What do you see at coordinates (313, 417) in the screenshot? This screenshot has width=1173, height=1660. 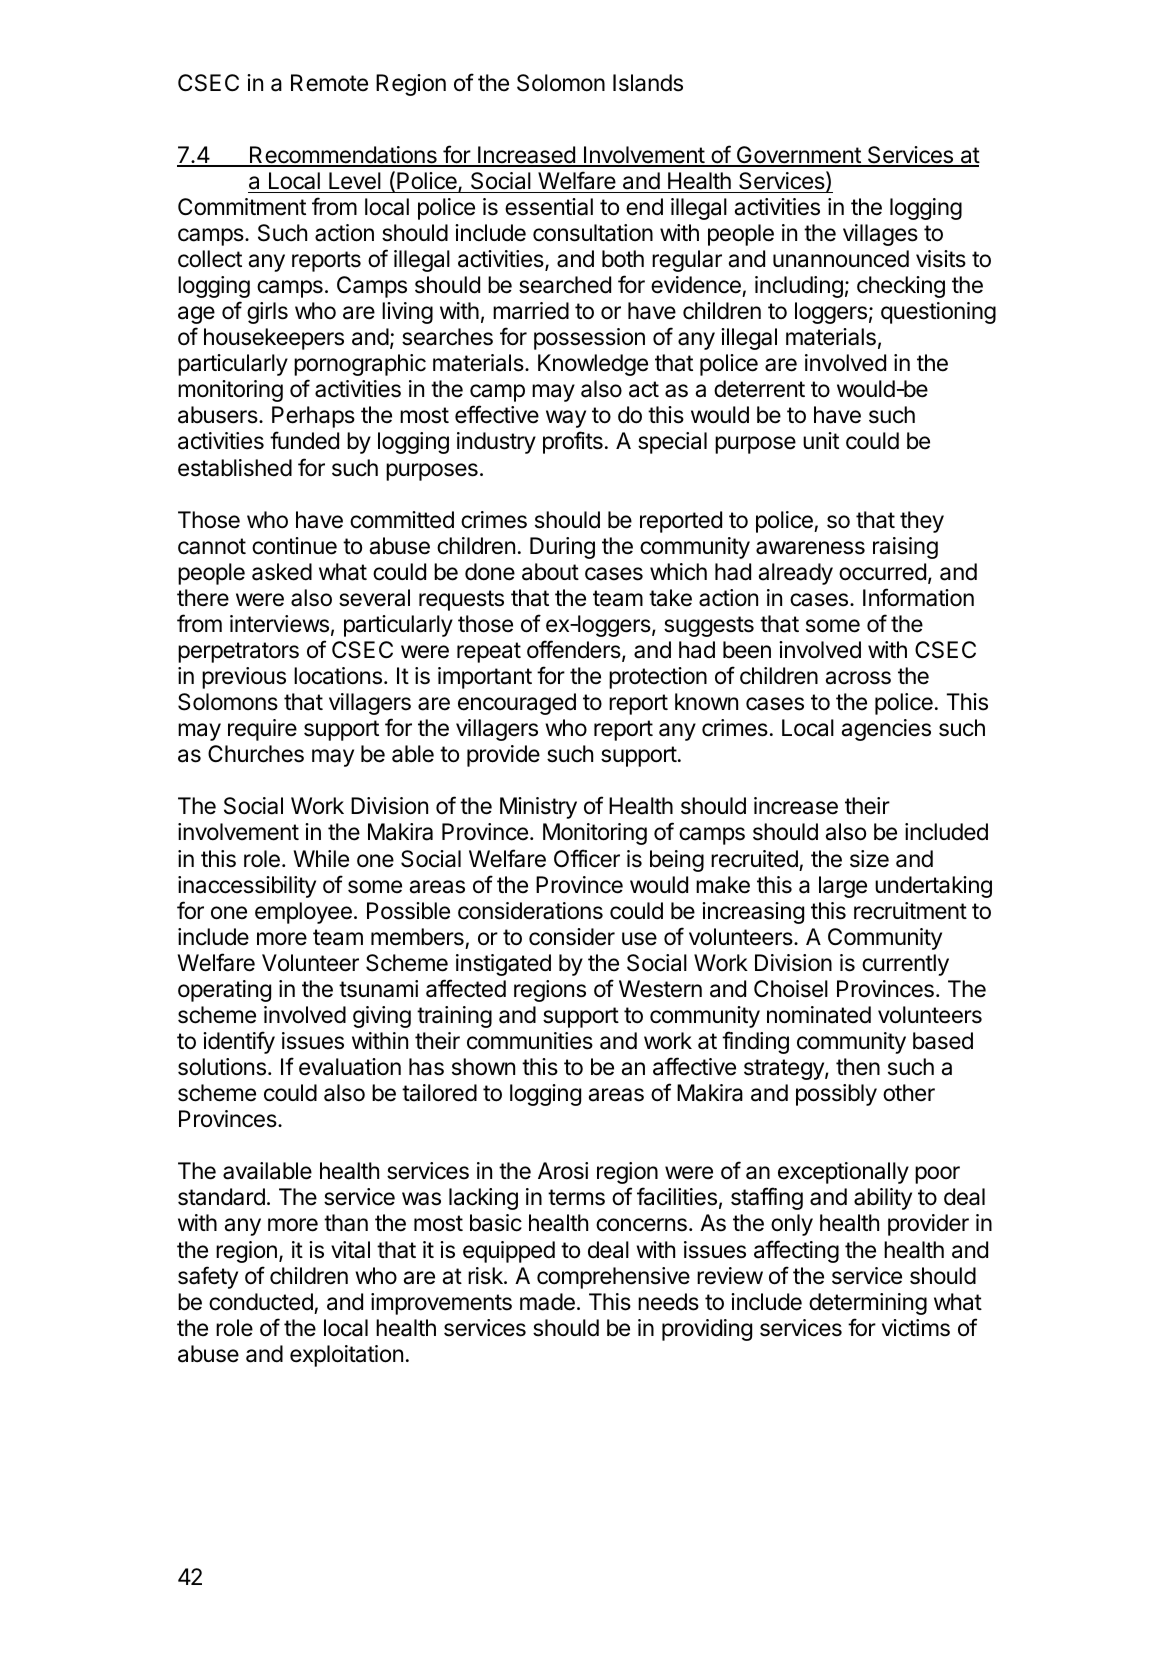 I see `Perhaps` at bounding box center [313, 417].
